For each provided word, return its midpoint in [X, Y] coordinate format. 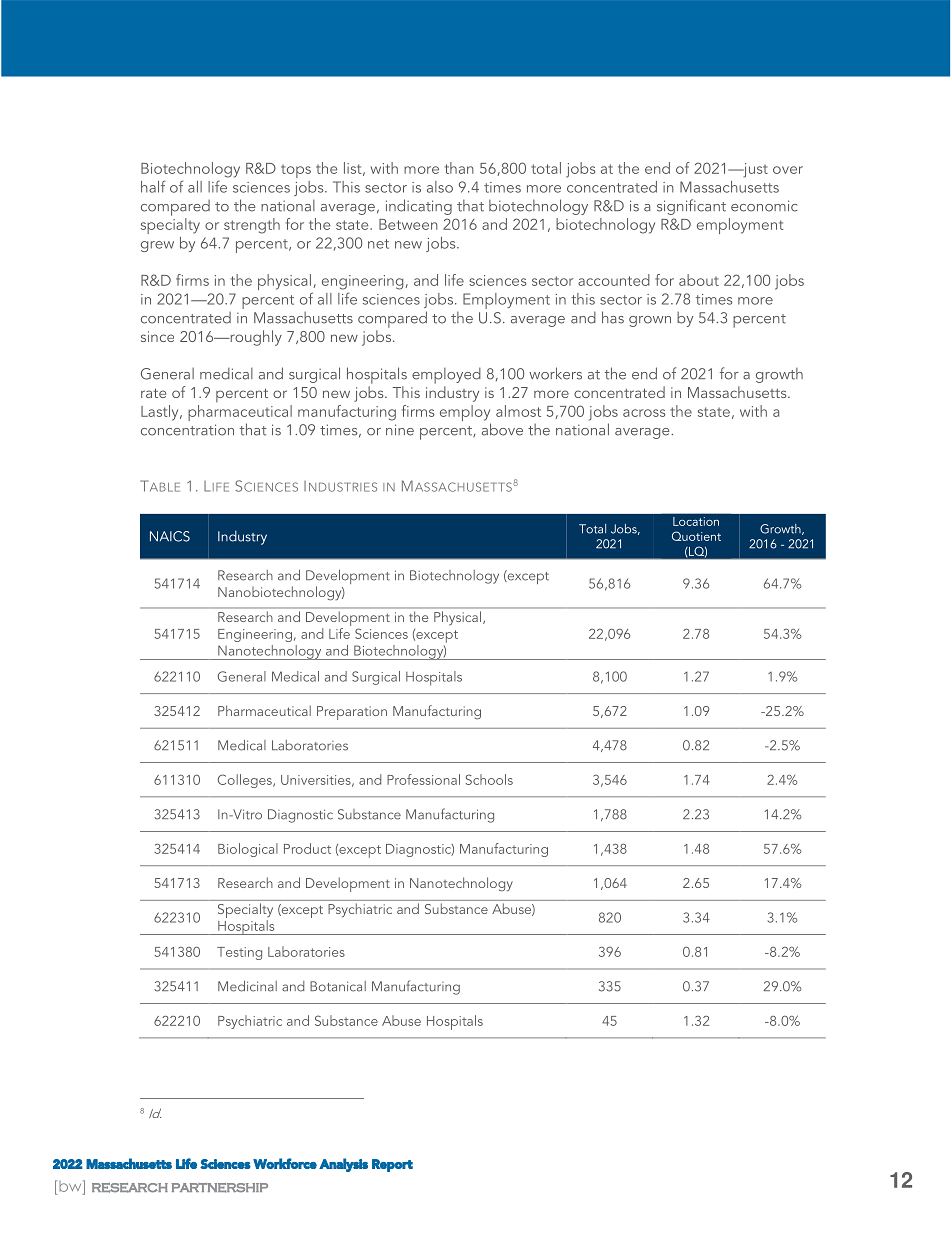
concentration [187, 430]
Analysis [343, 1165]
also [440, 187]
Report [392, 1165]
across [644, 413]
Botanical [338, 986]
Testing [239, 953]
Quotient [696, 536]
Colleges [246, 781]
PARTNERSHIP [219, 1188]
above [502, 429]
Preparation [352, 713]
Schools [489, 779]
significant [691, 207]
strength [252, 226]
